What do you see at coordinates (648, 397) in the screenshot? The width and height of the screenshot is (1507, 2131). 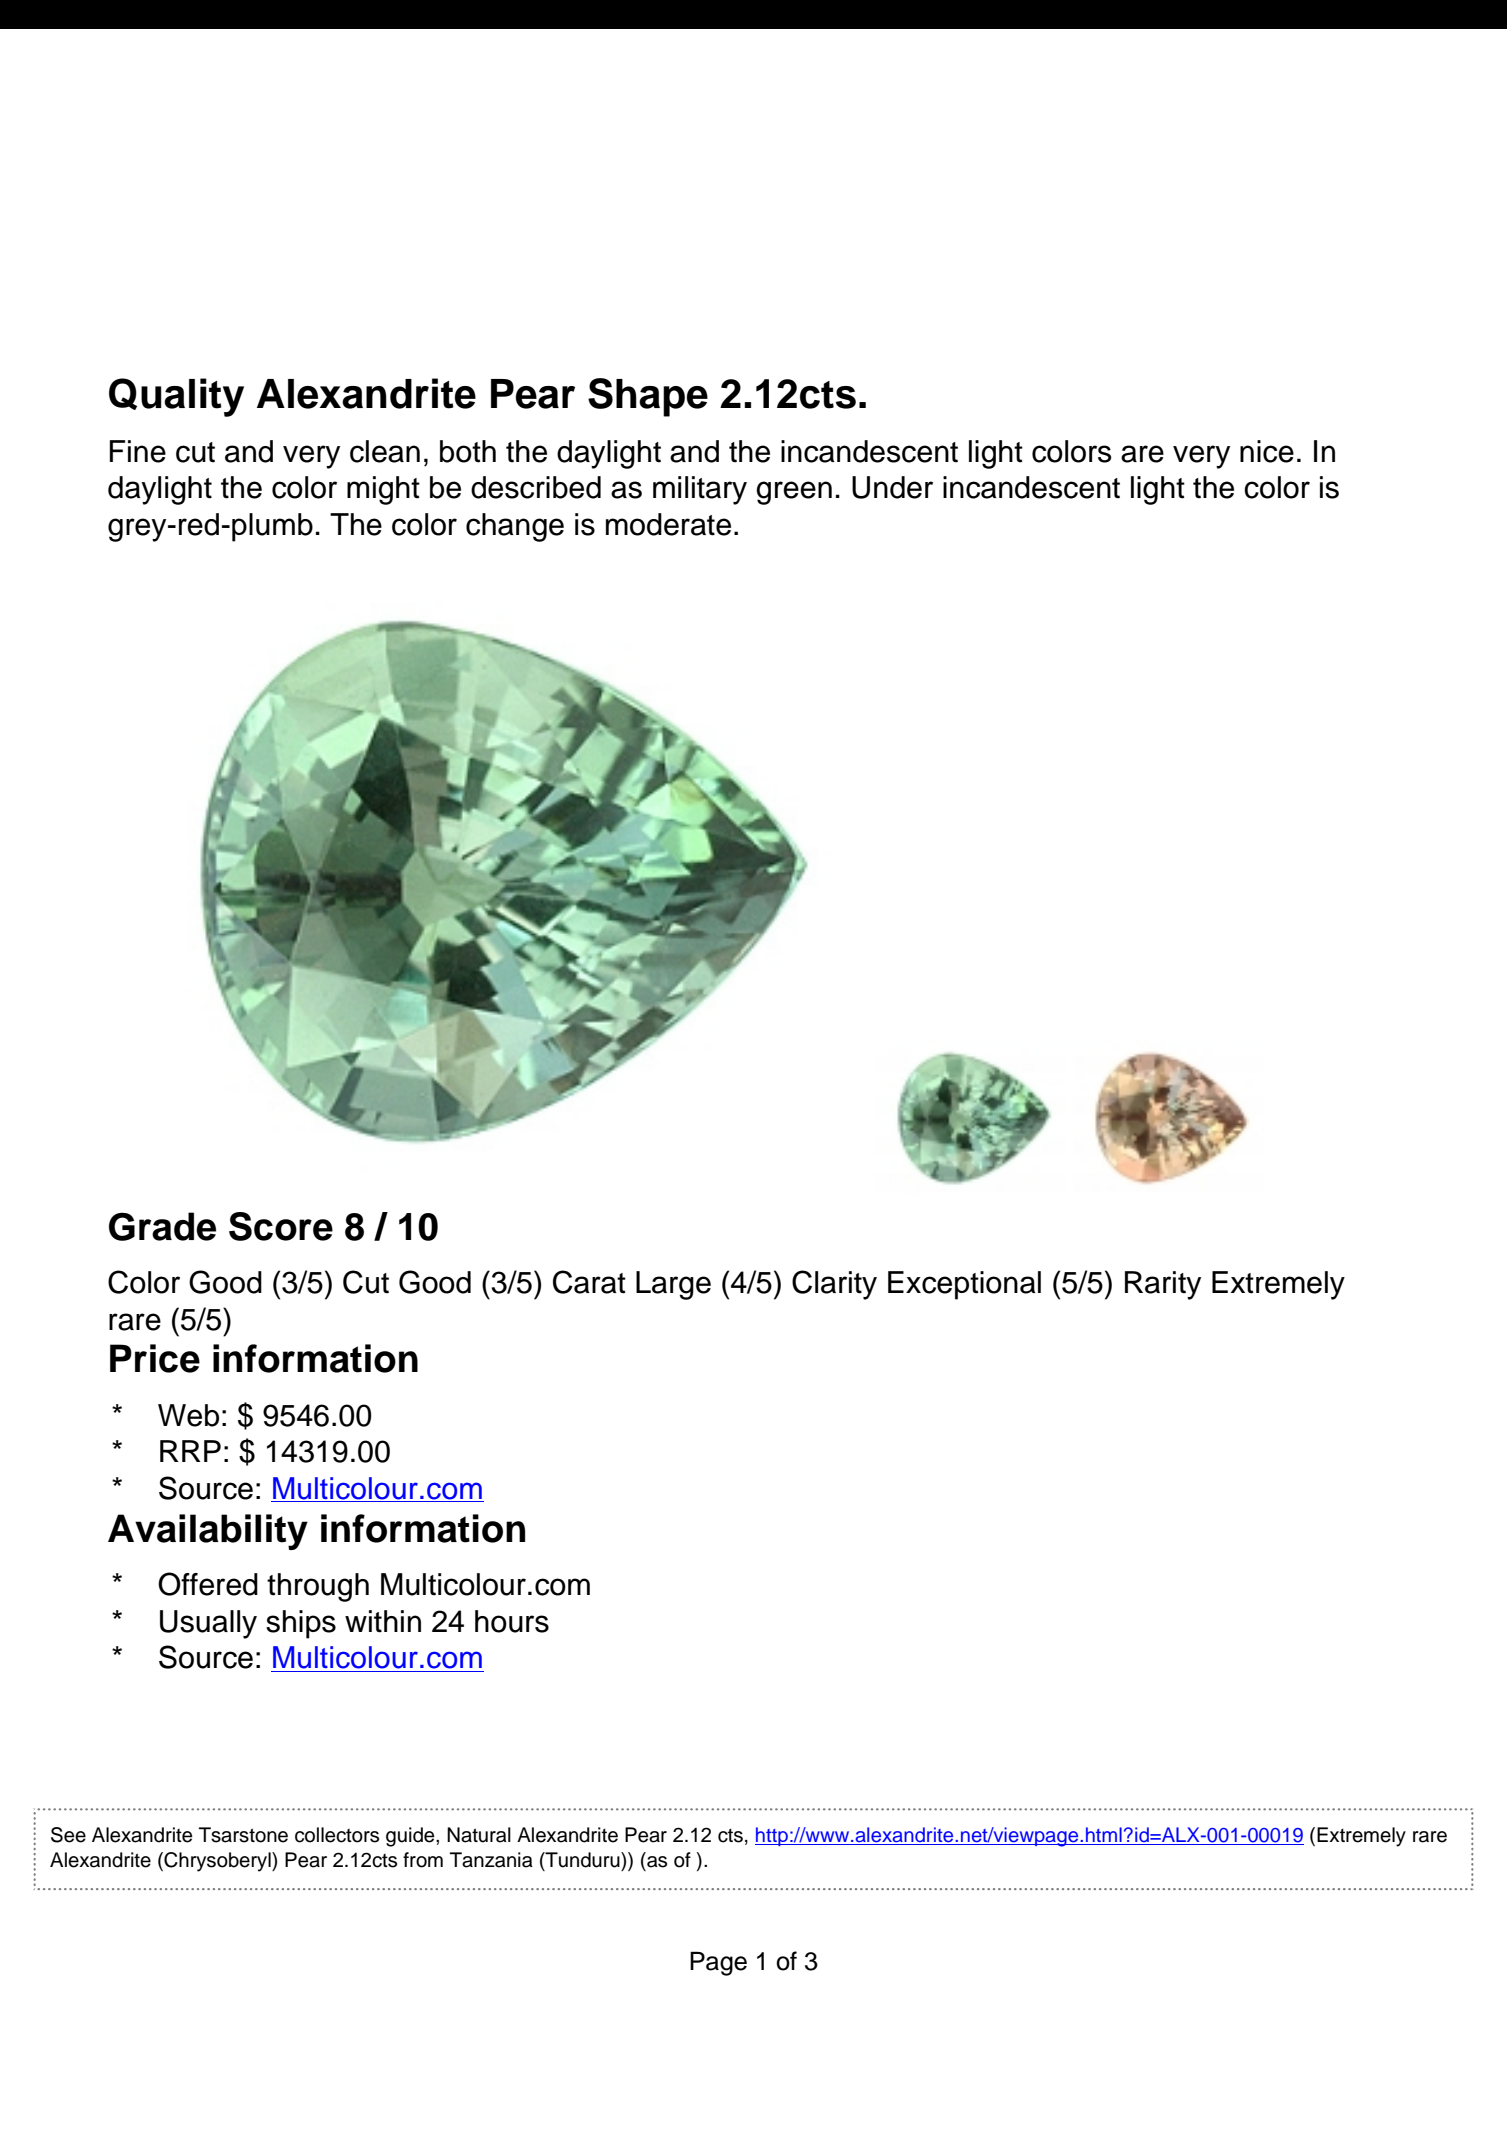 I see `Shape` at bounding box center [648, 397].
